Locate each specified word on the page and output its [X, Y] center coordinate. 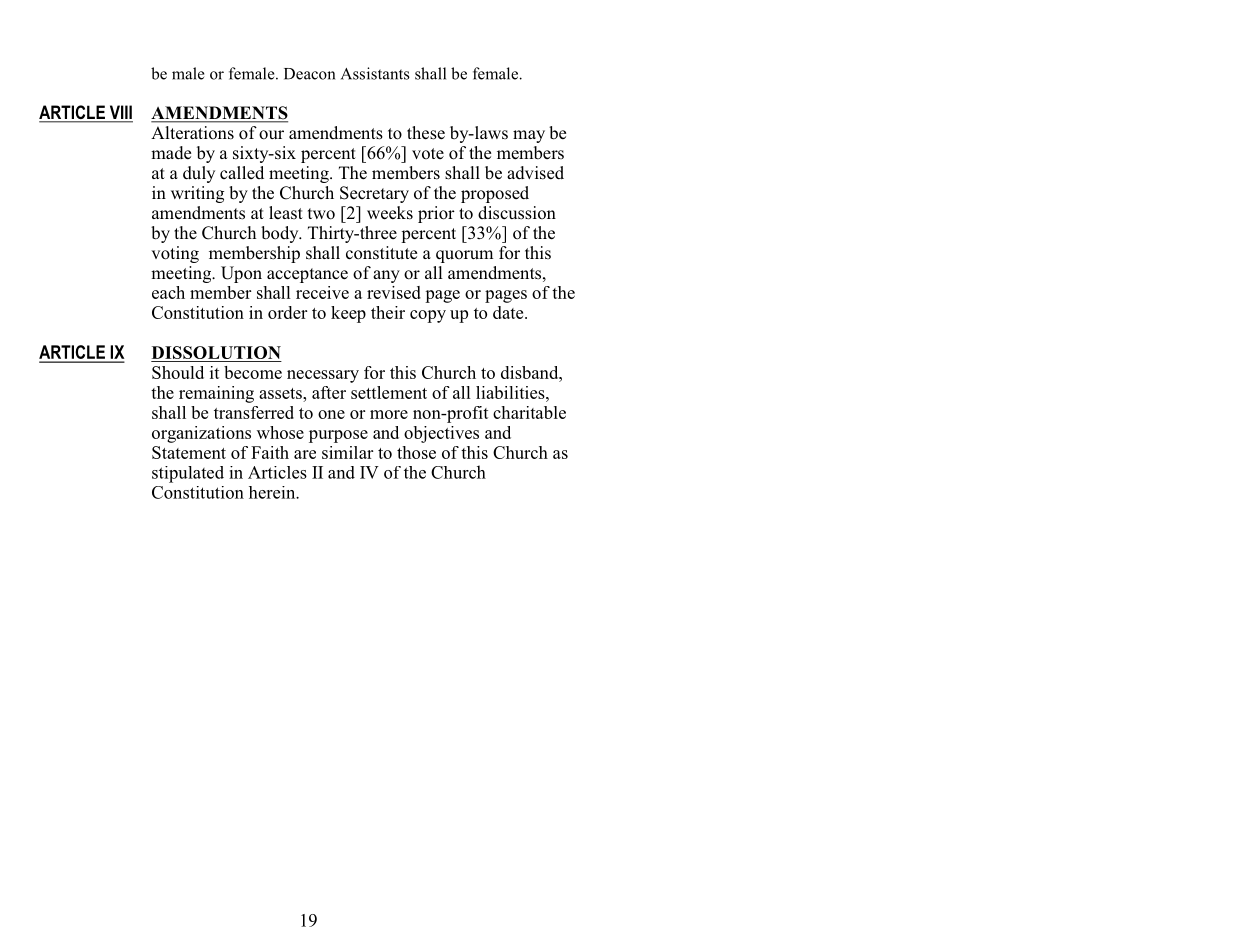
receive [322, 292]
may [529, 136]
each [168, 292]
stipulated [188, 474]
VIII [120, 113]
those [416, 452]
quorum [464, 256]
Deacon [309, 74]
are [305, 454]
